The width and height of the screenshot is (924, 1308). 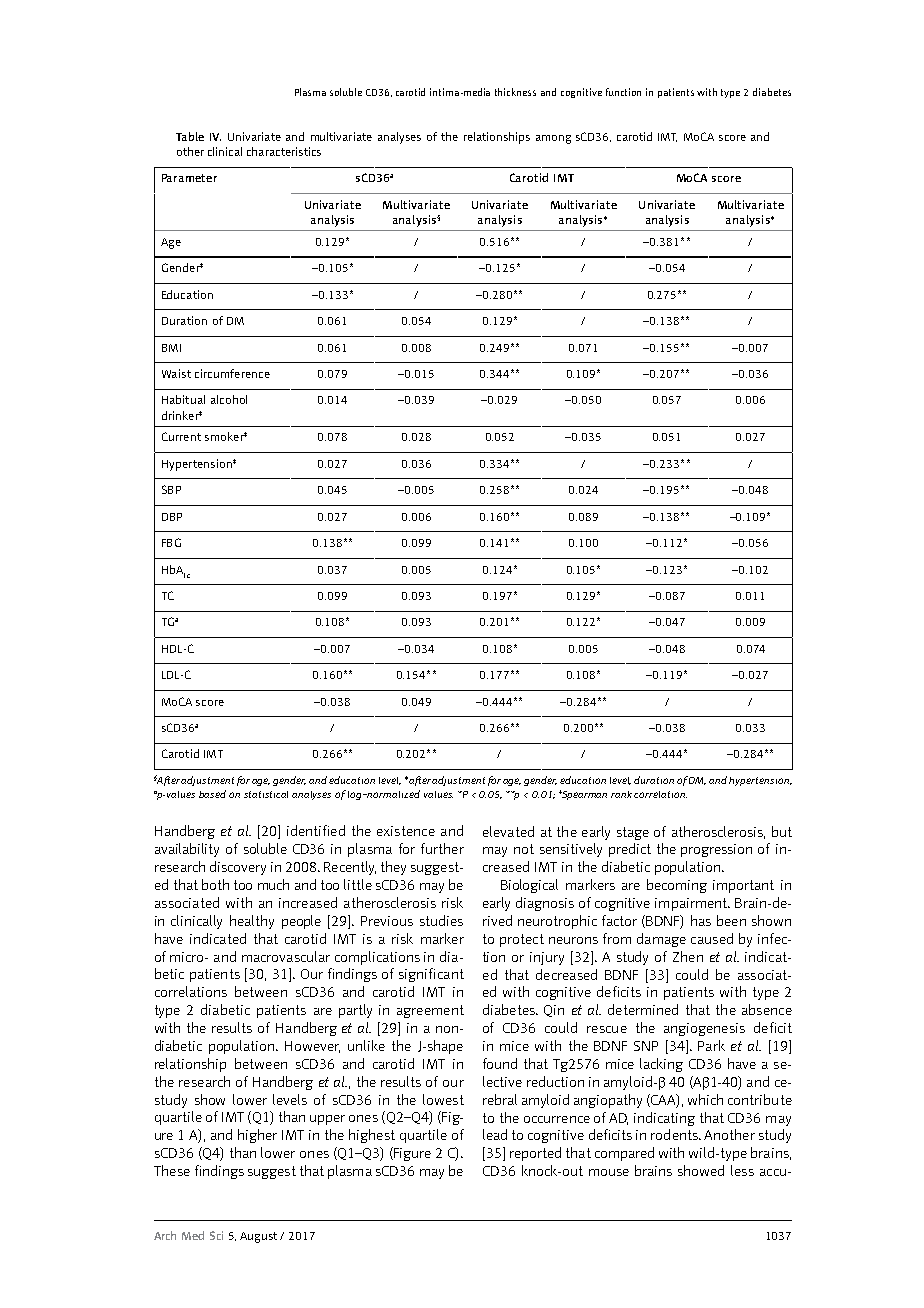 I want to click on further, so click(x=442, y=848).
